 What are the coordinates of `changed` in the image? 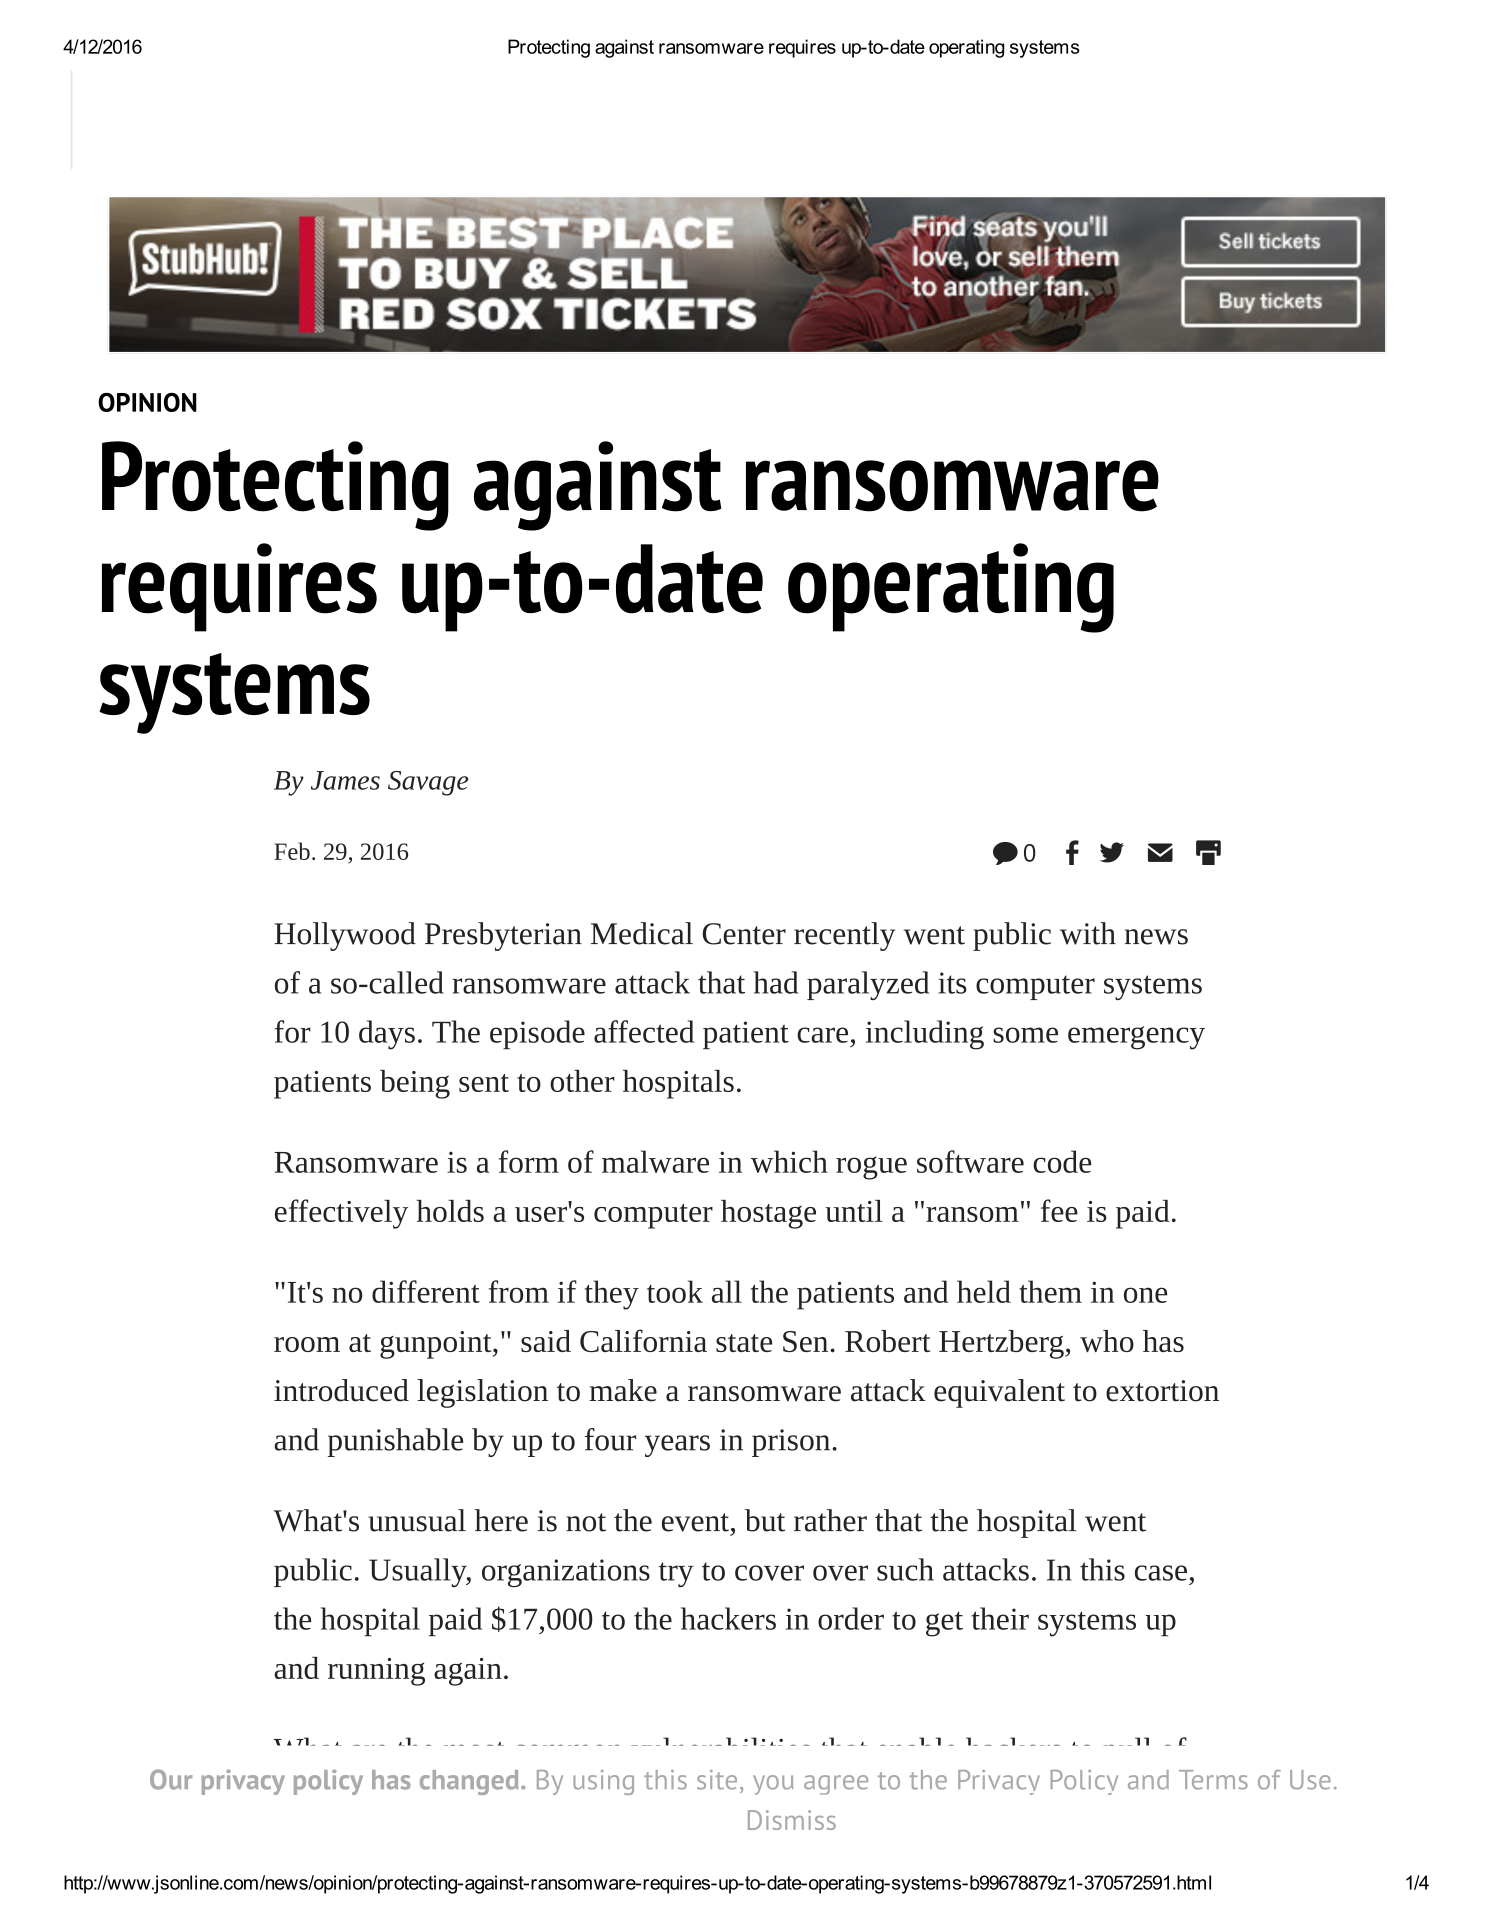 It's located at (469, 1782).
